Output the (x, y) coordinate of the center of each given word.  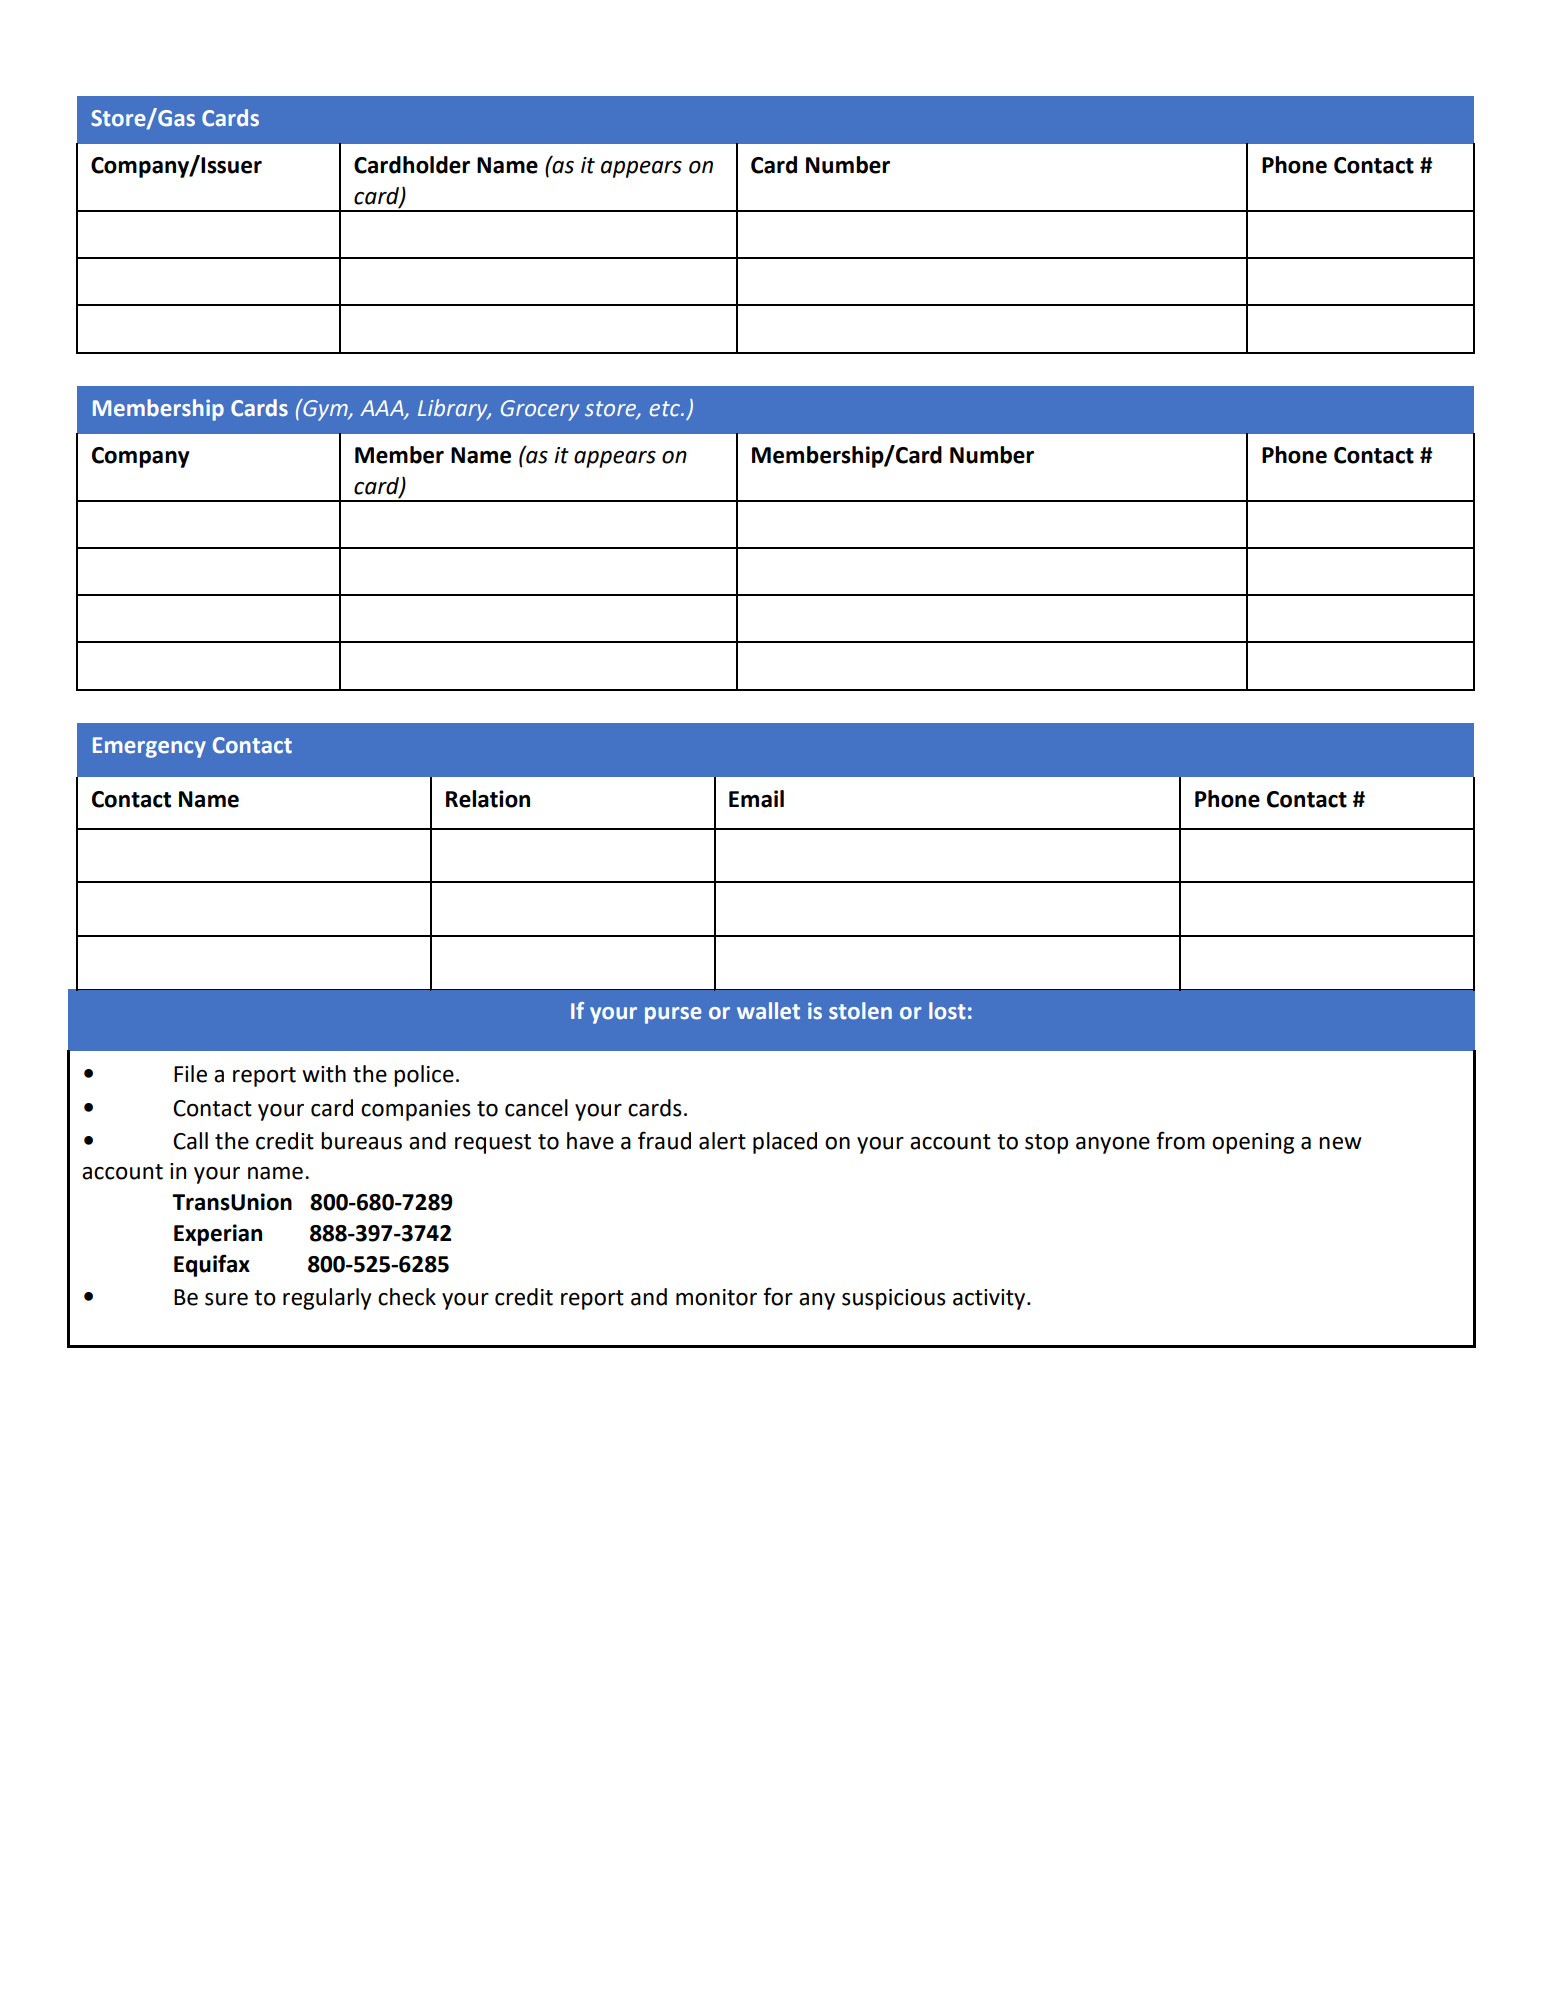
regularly (327, 1299)
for (778, 1296)
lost (947, 1011)
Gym (325, 410)
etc (666, 409)
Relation (488, 799)
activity (990, 1299)
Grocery (540, 410)
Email (756, 799)
